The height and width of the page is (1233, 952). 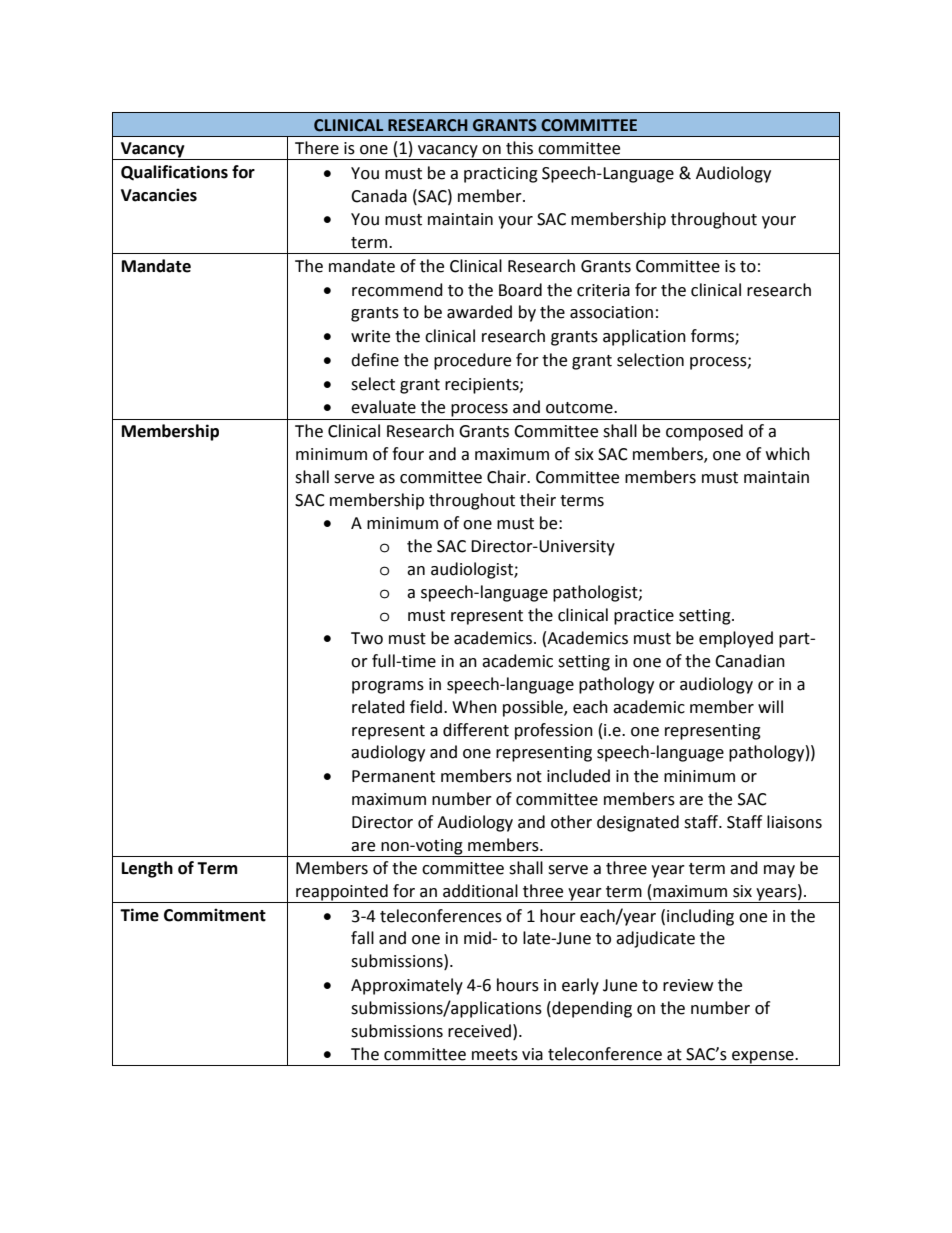 I want to click on practicing, so click(x=501, y=175).
